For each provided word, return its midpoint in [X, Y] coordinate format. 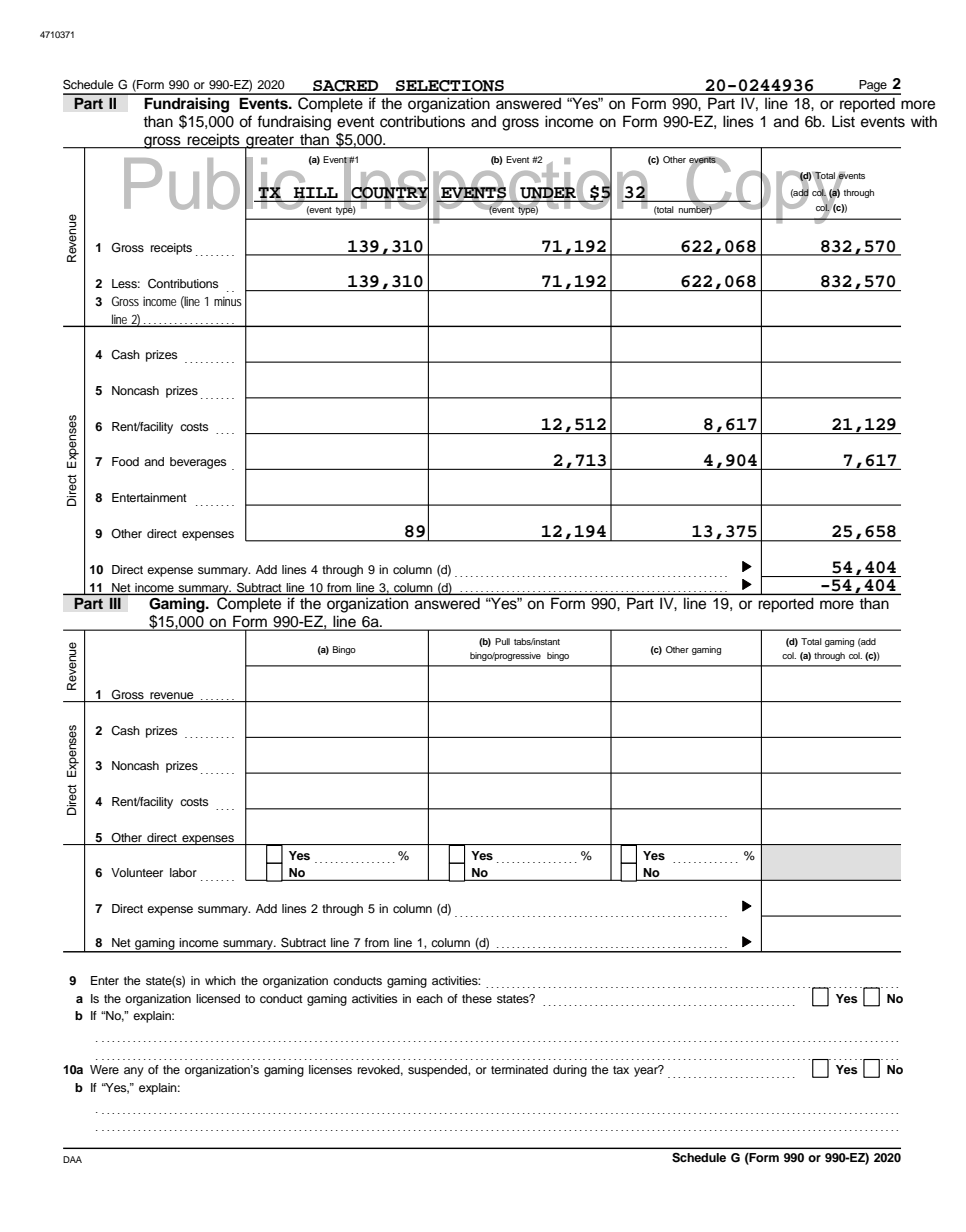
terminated [519, 1069]
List [843, 121]
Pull [502, 641]
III [115, 603]
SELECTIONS [450, 87]
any [134, 1072]
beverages [198, 463]
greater [270, 143]
